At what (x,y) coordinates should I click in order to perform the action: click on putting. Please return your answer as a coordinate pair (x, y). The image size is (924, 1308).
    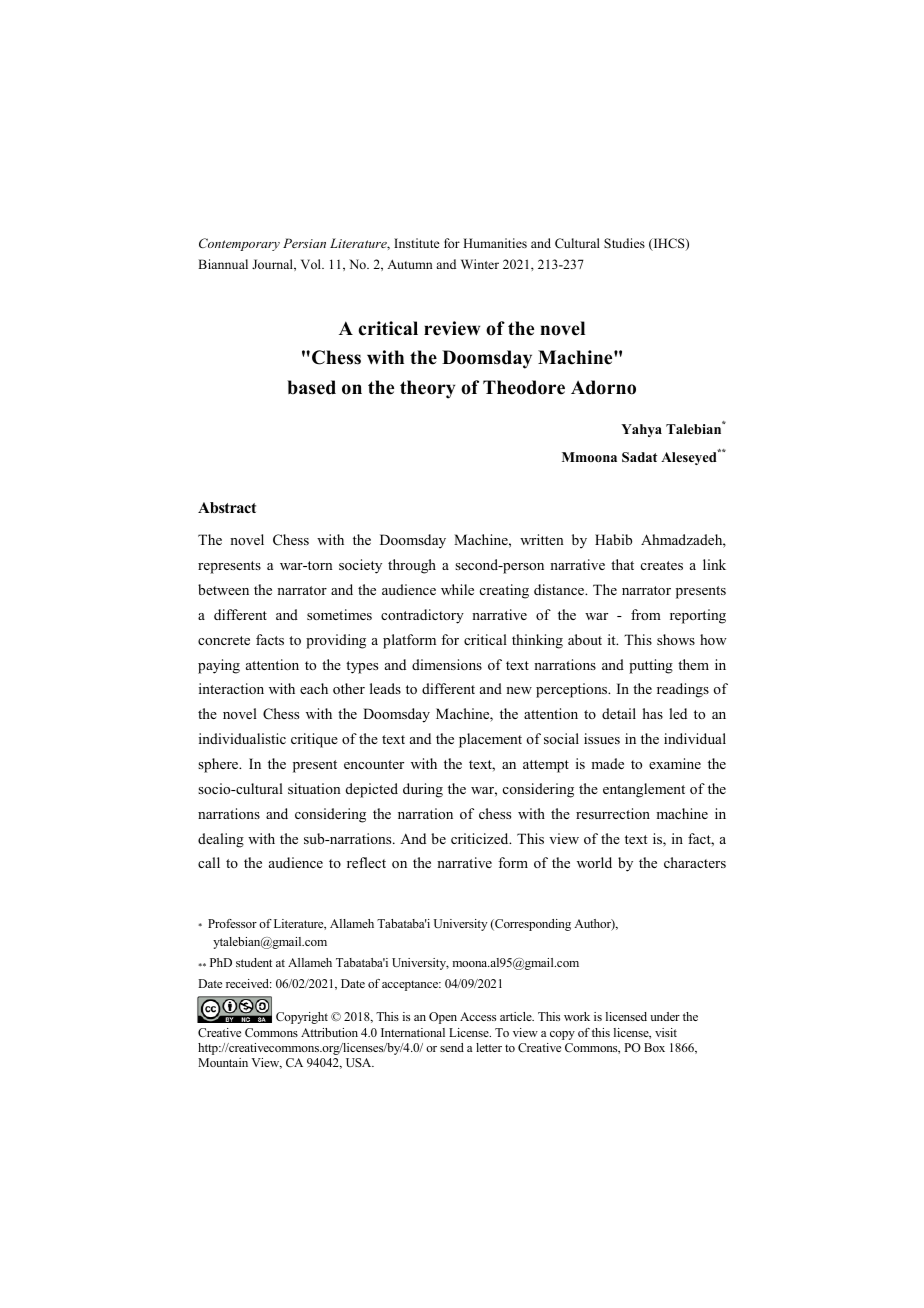
    Looking at the image, I should click on (651, 666).
